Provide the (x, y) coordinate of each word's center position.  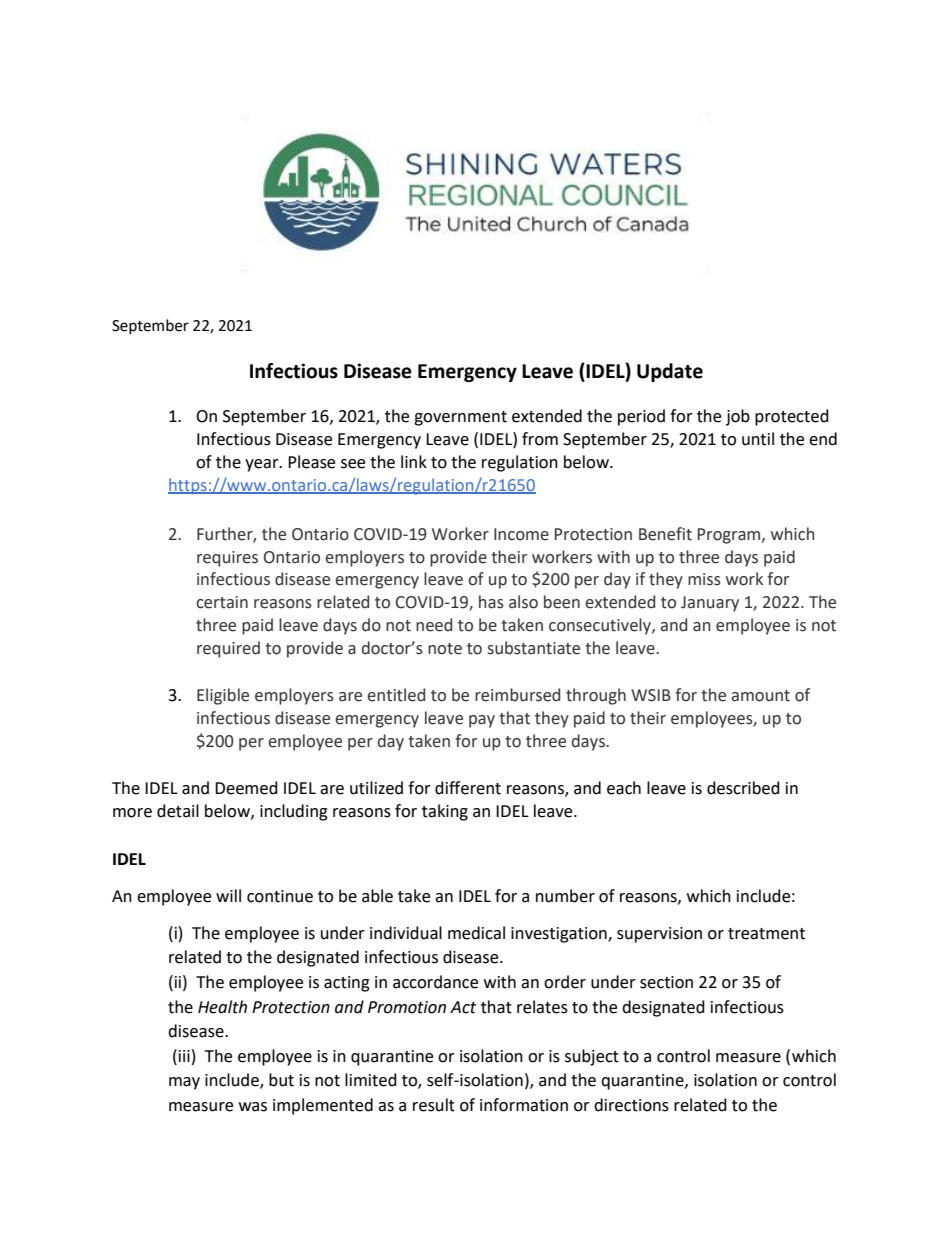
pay (482, 721)
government (460, 418)
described (743, 788)
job (738, 417)
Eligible (223, 696)
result (434, 1105)
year (263, 465)
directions (631, 1105)
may (184, 1083)
